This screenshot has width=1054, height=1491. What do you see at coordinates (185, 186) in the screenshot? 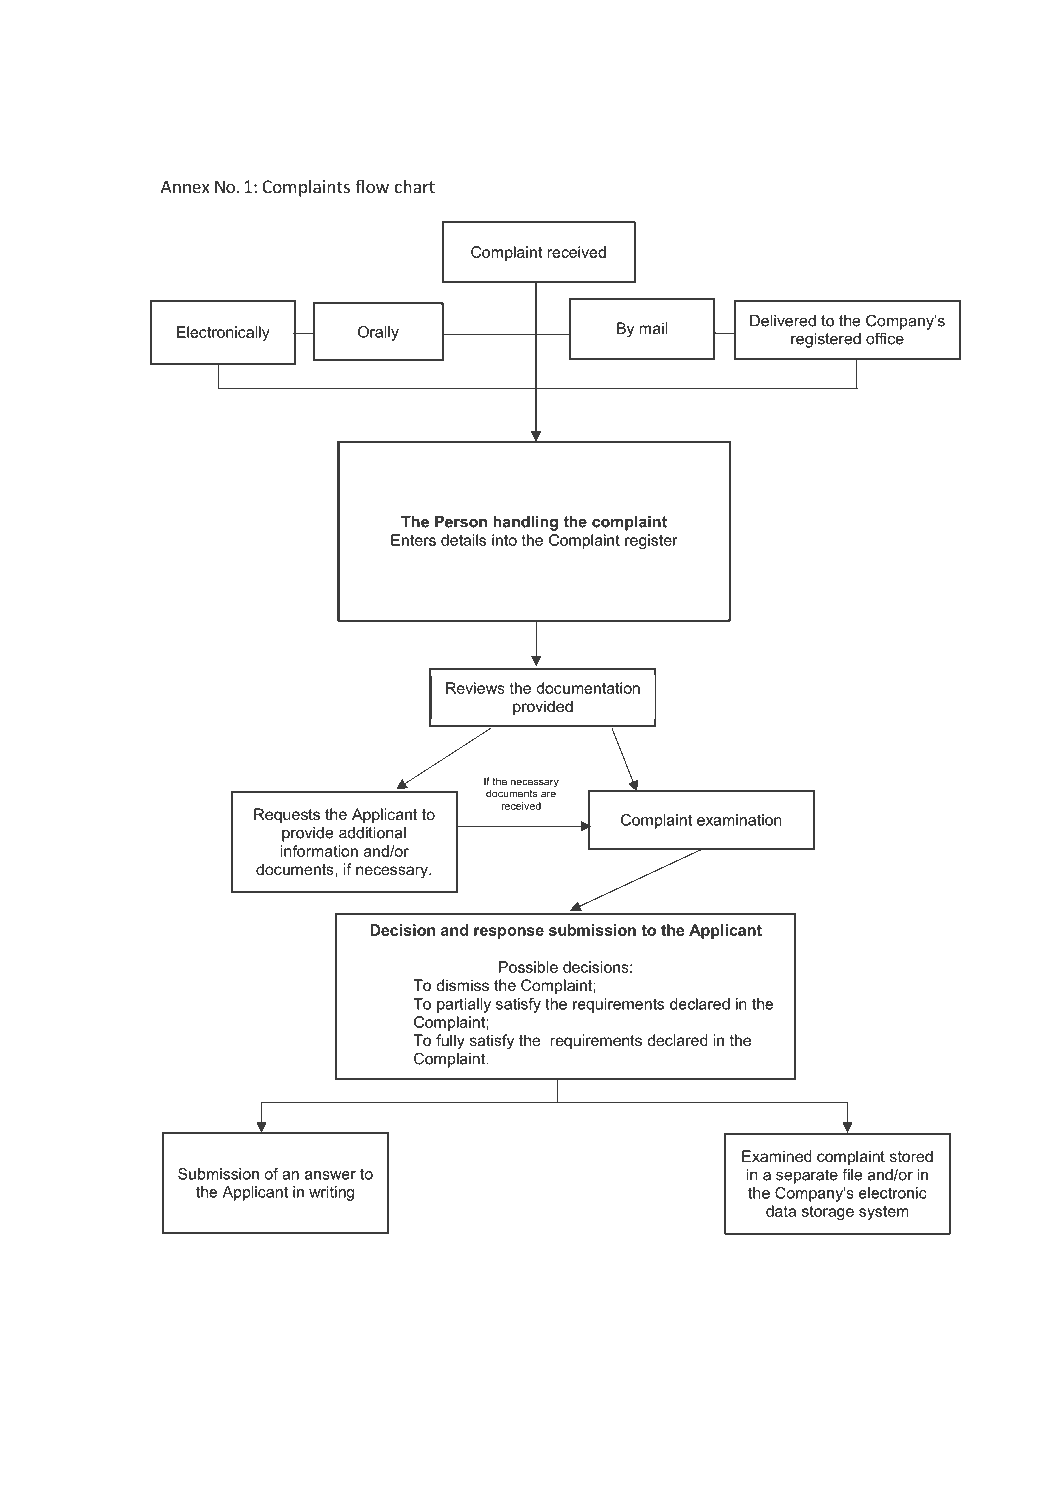
I see `Annex` at bounding box center [185, 186].
